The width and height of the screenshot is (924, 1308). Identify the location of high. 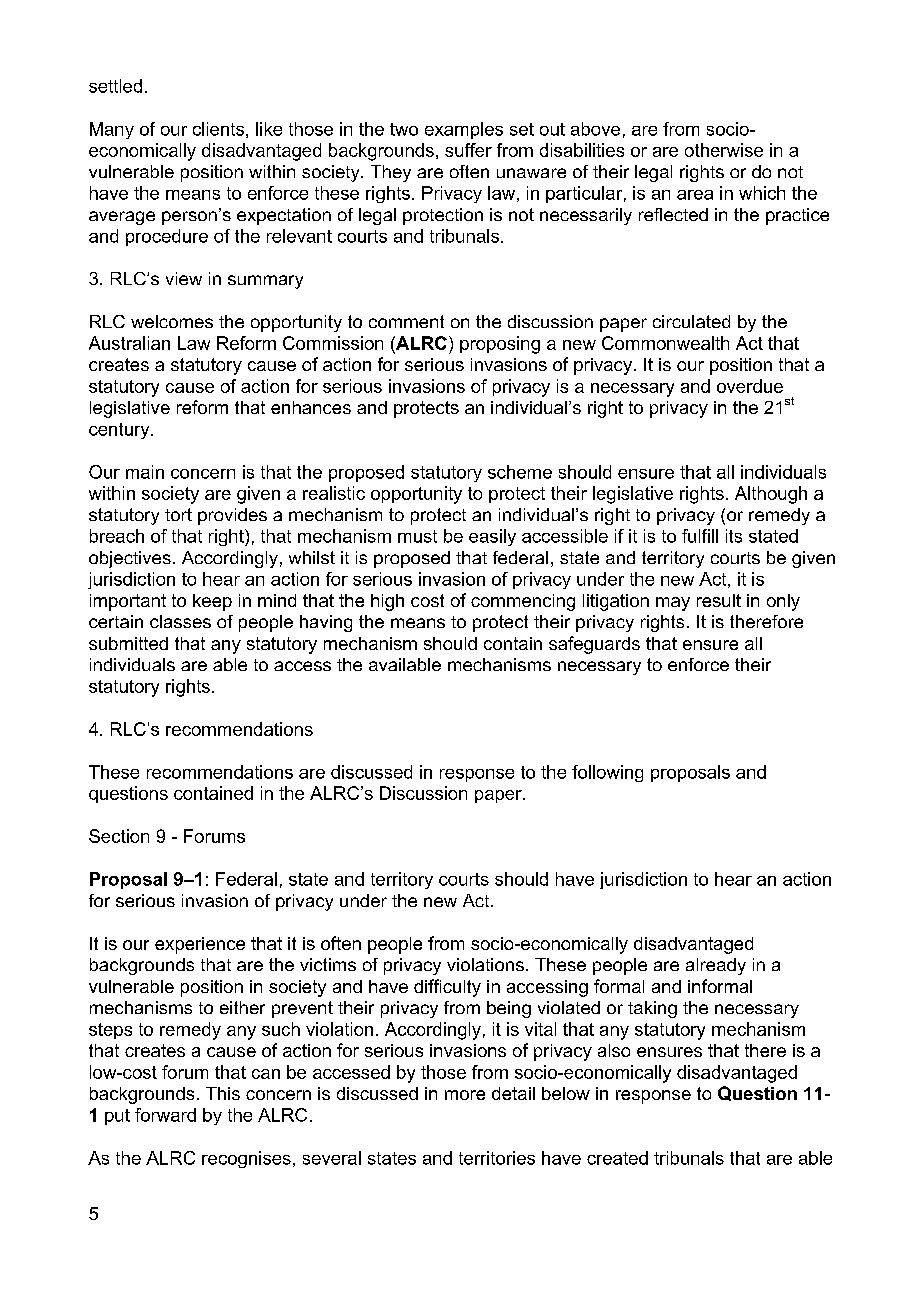
(387, 602).
